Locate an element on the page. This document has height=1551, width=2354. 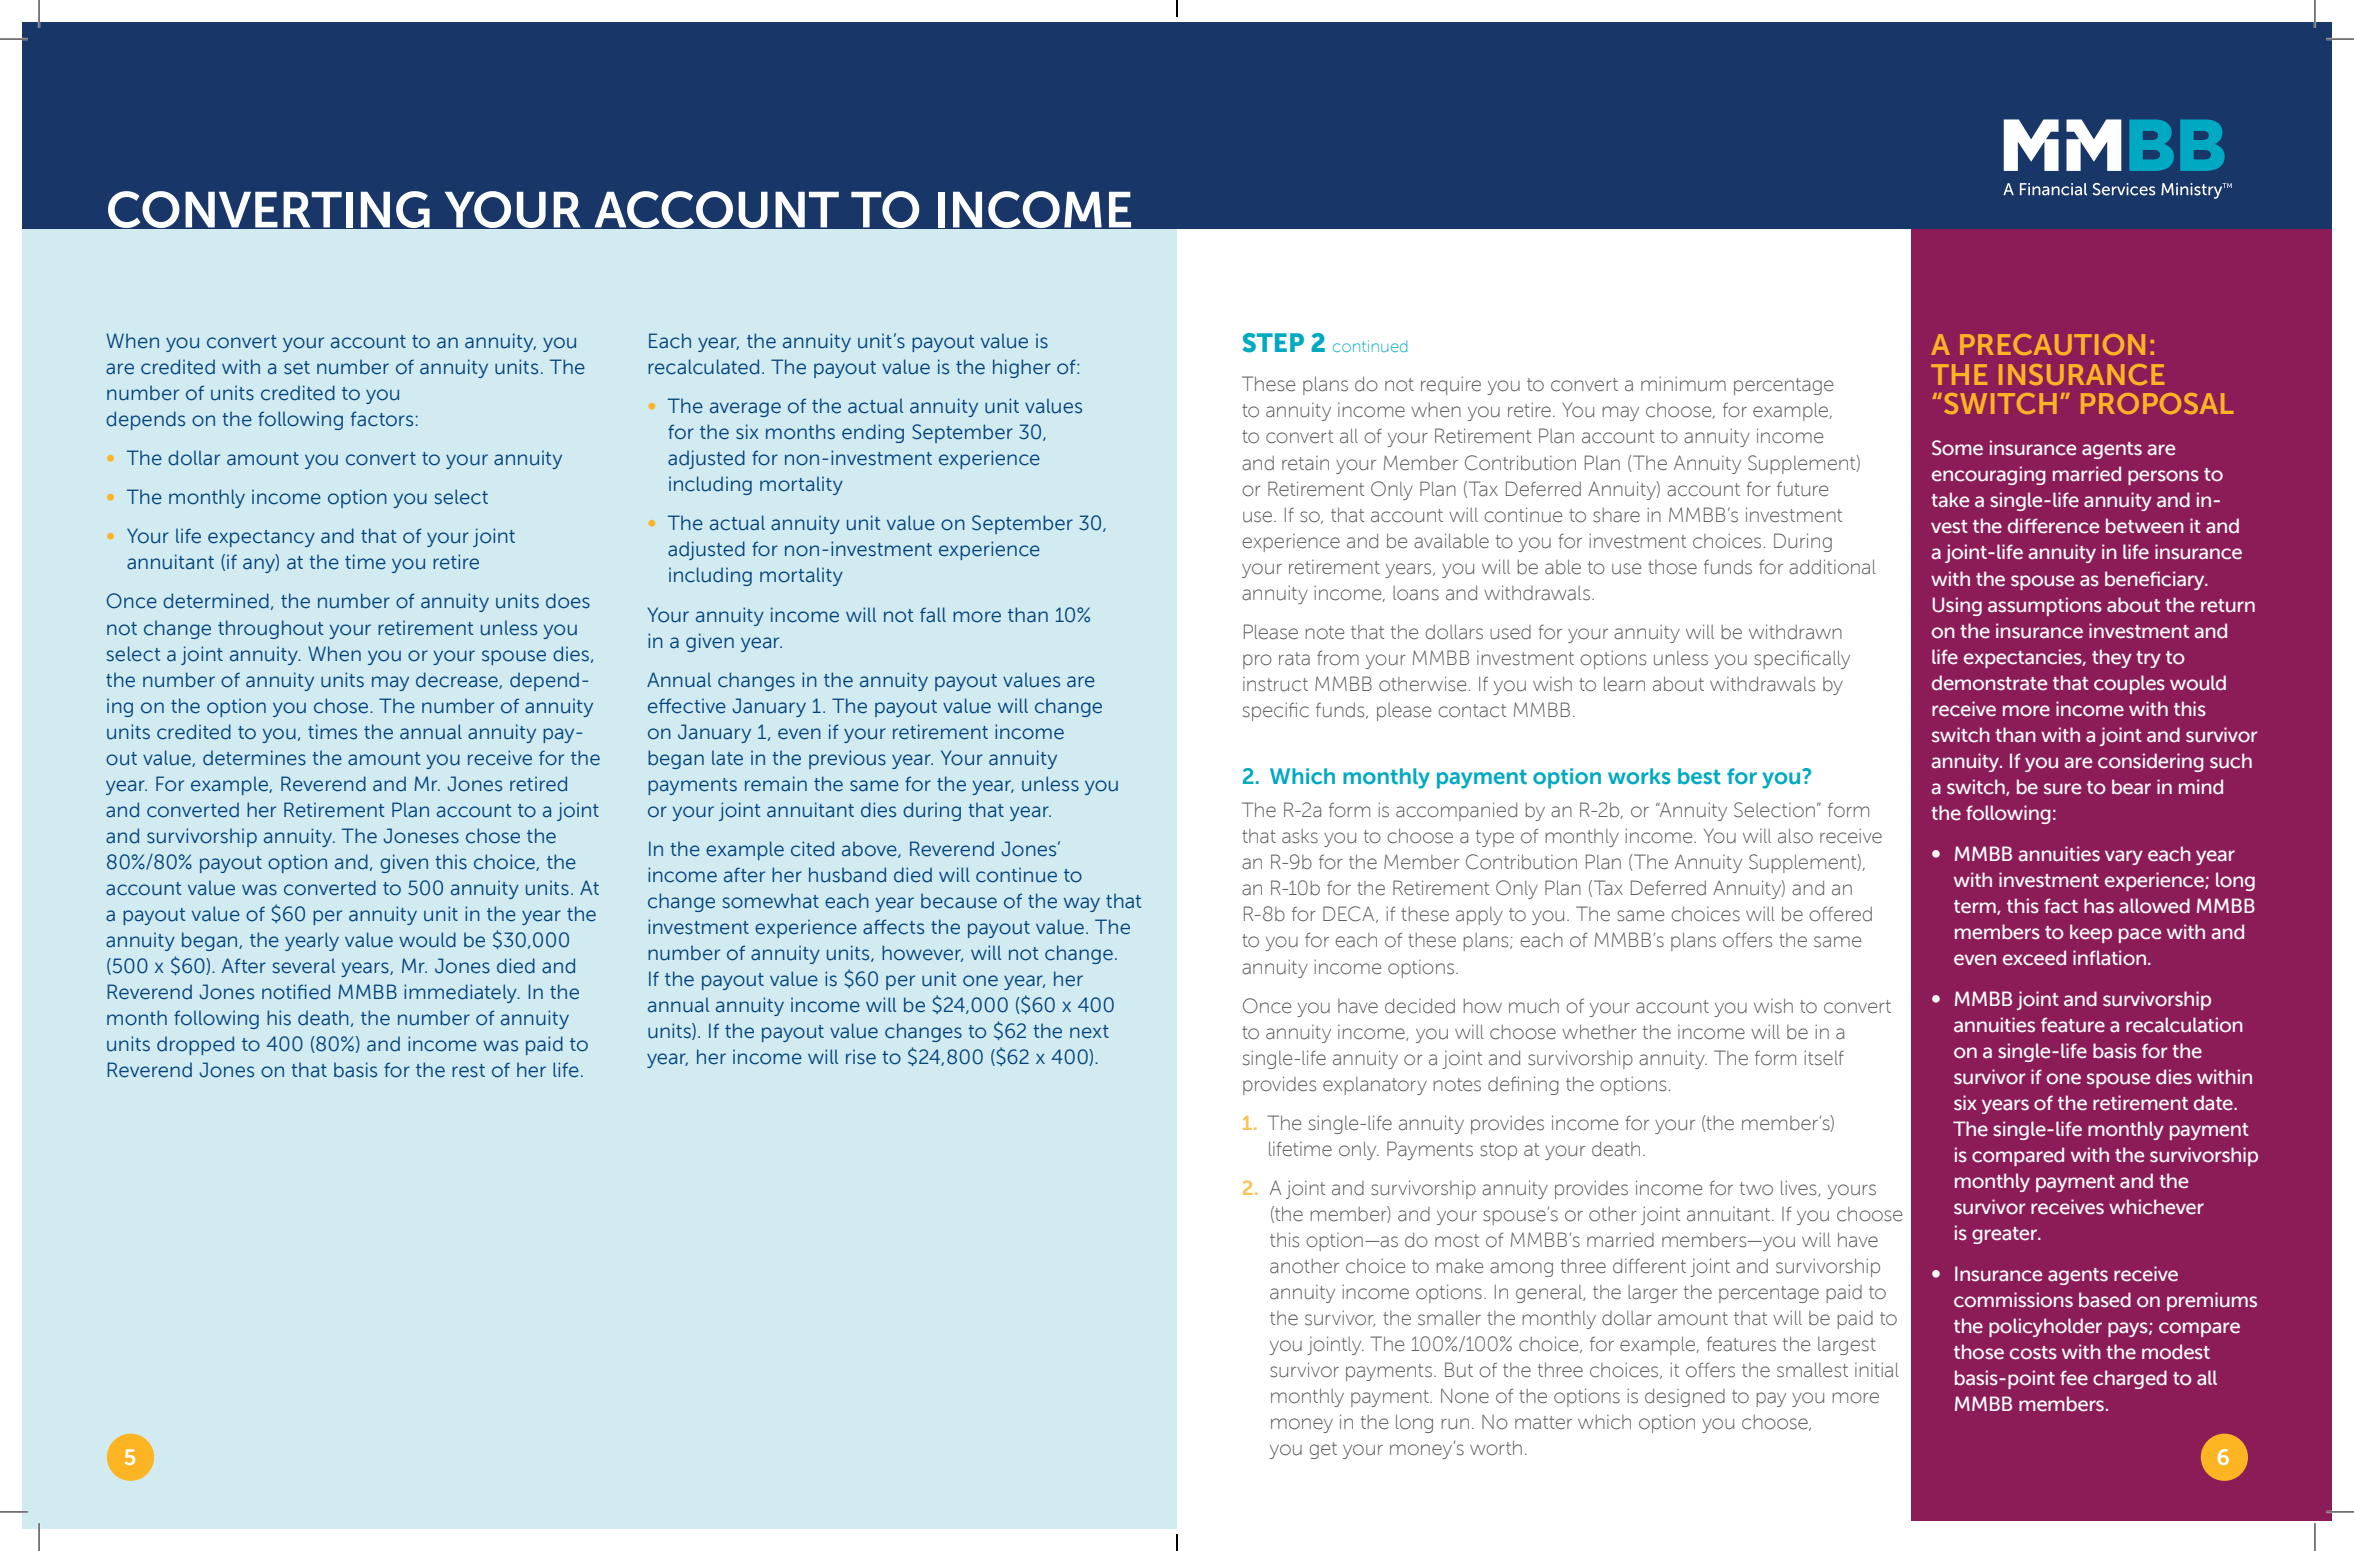
set is located at coordinates (297, 368).
